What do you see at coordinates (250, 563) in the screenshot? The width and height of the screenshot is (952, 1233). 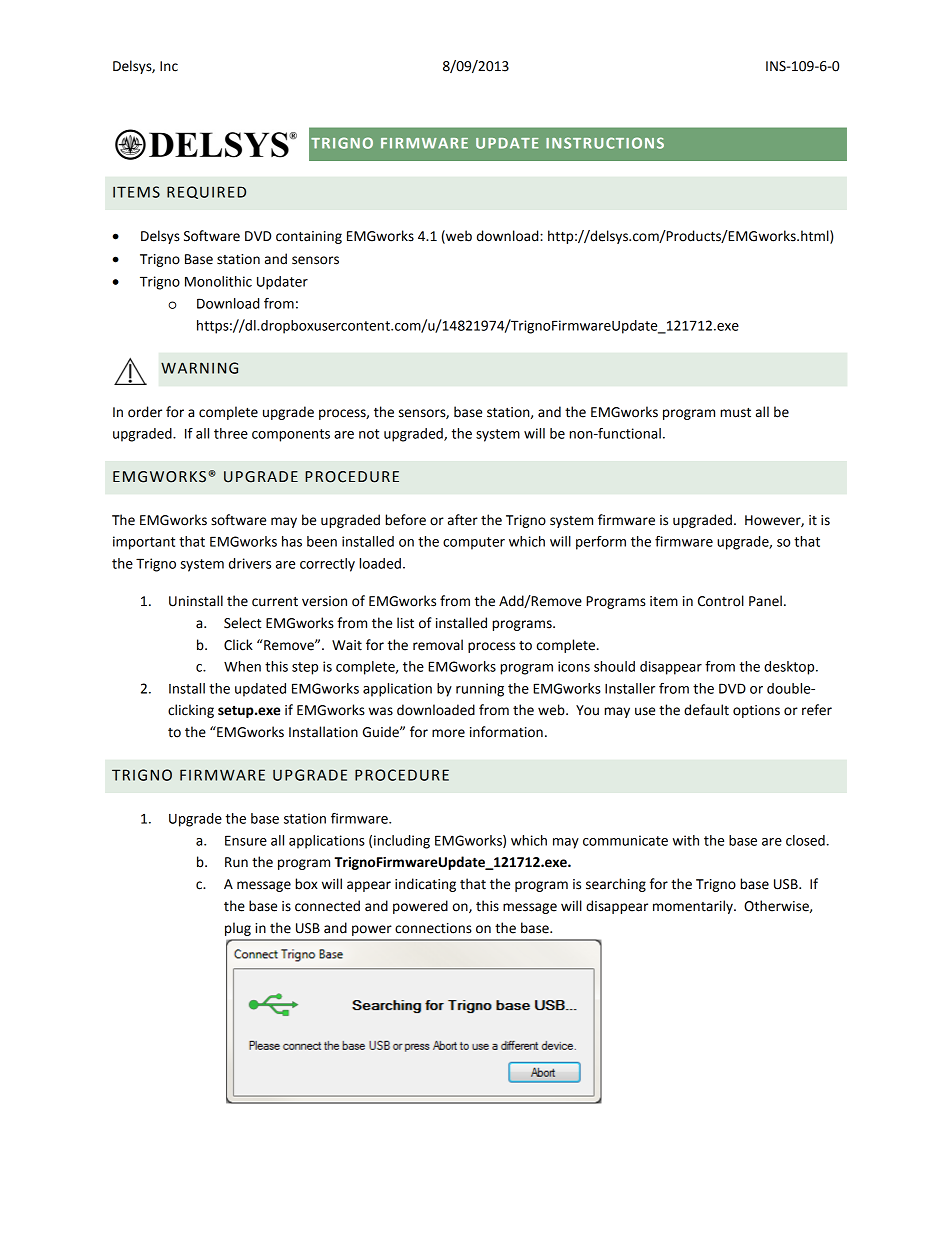 I see `drivers` at bounding box center [250, 563].
